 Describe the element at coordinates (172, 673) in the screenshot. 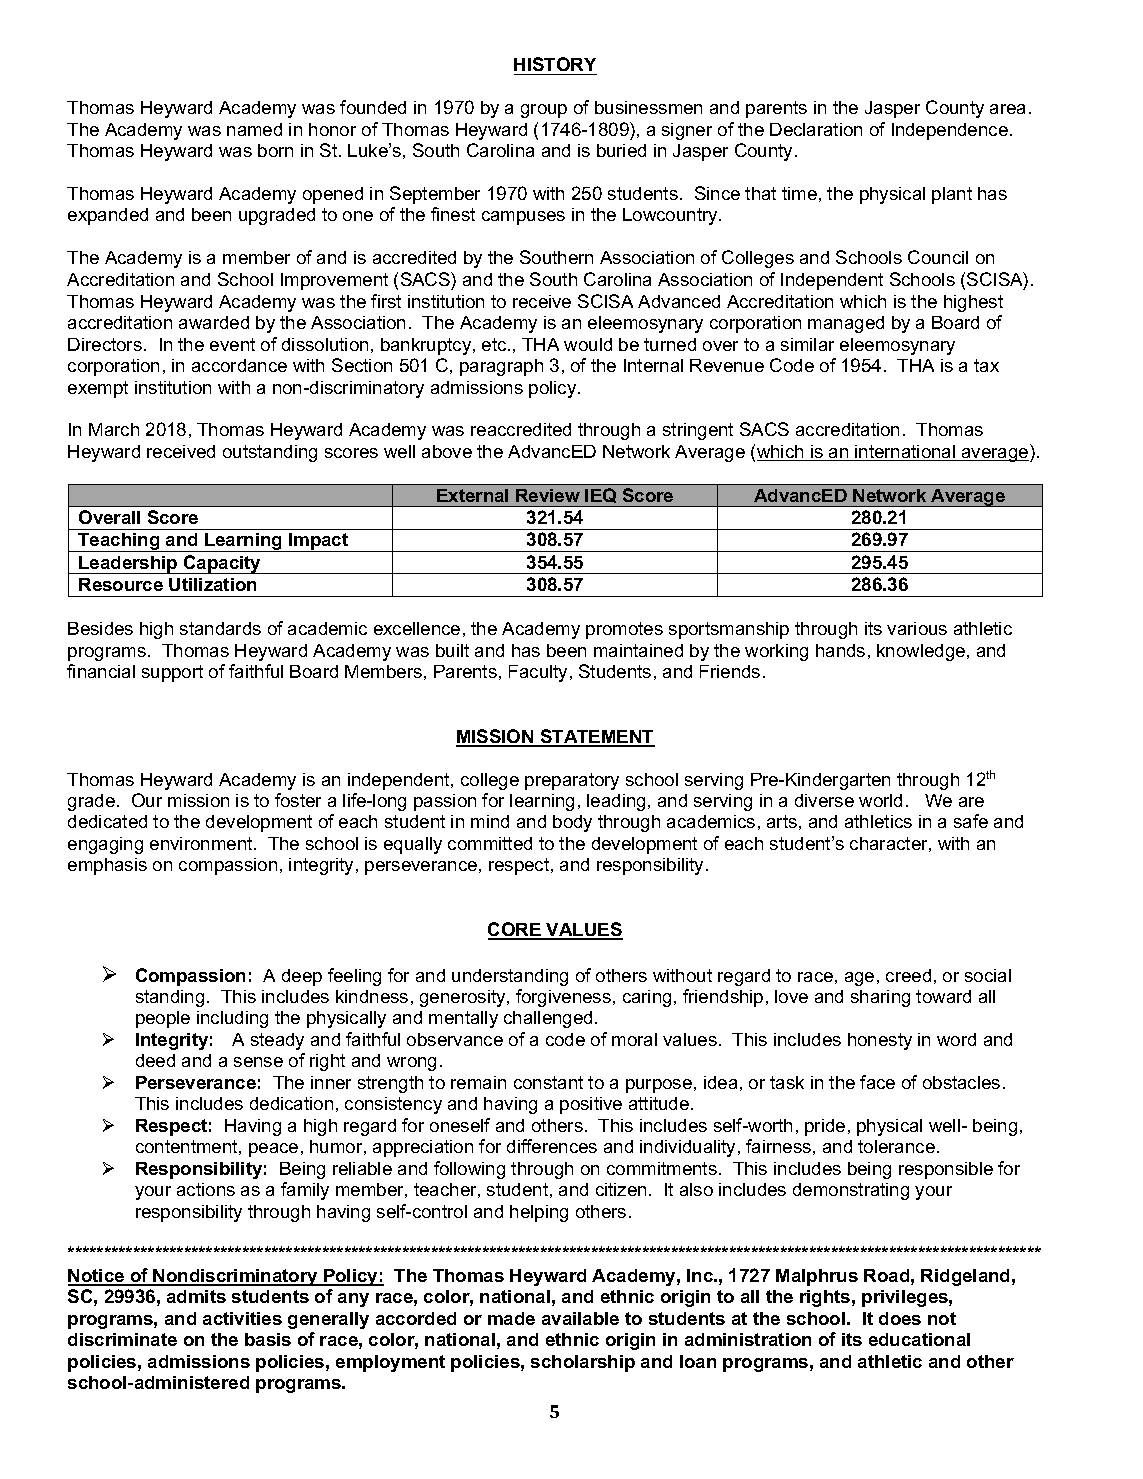

I see `support` at that location.
